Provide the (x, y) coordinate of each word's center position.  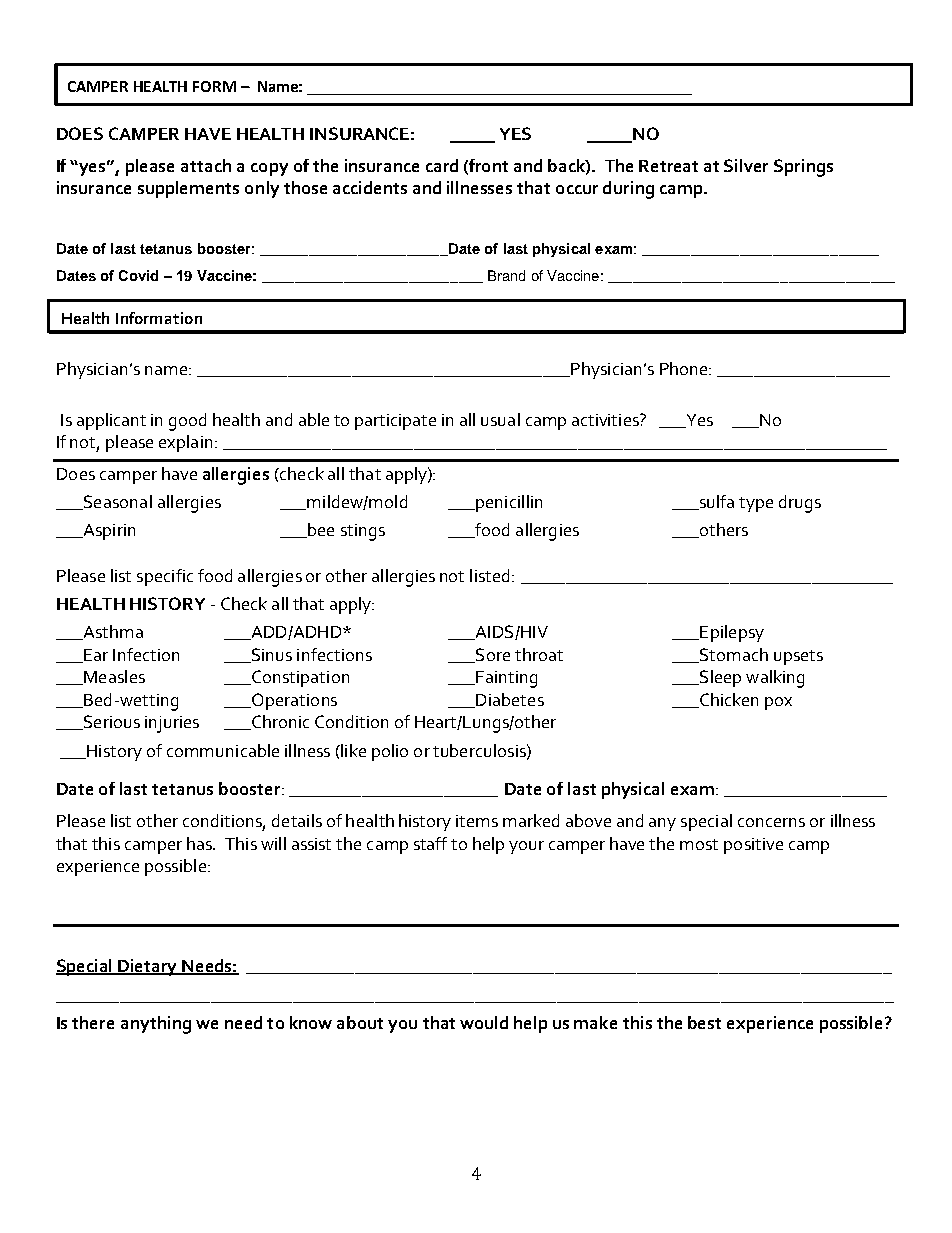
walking (775, 679)
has (200, 843)
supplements (188, 189)
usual (500, 419)
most (699, 844)
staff (430, 843)
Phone (685, 368)
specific (165, 577)
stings (363, 532)
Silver (746, 165)
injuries (172, 724)
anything (156, 1025)
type (756, 504)
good (187, 422)
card (442, 165)
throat (539, 654)
